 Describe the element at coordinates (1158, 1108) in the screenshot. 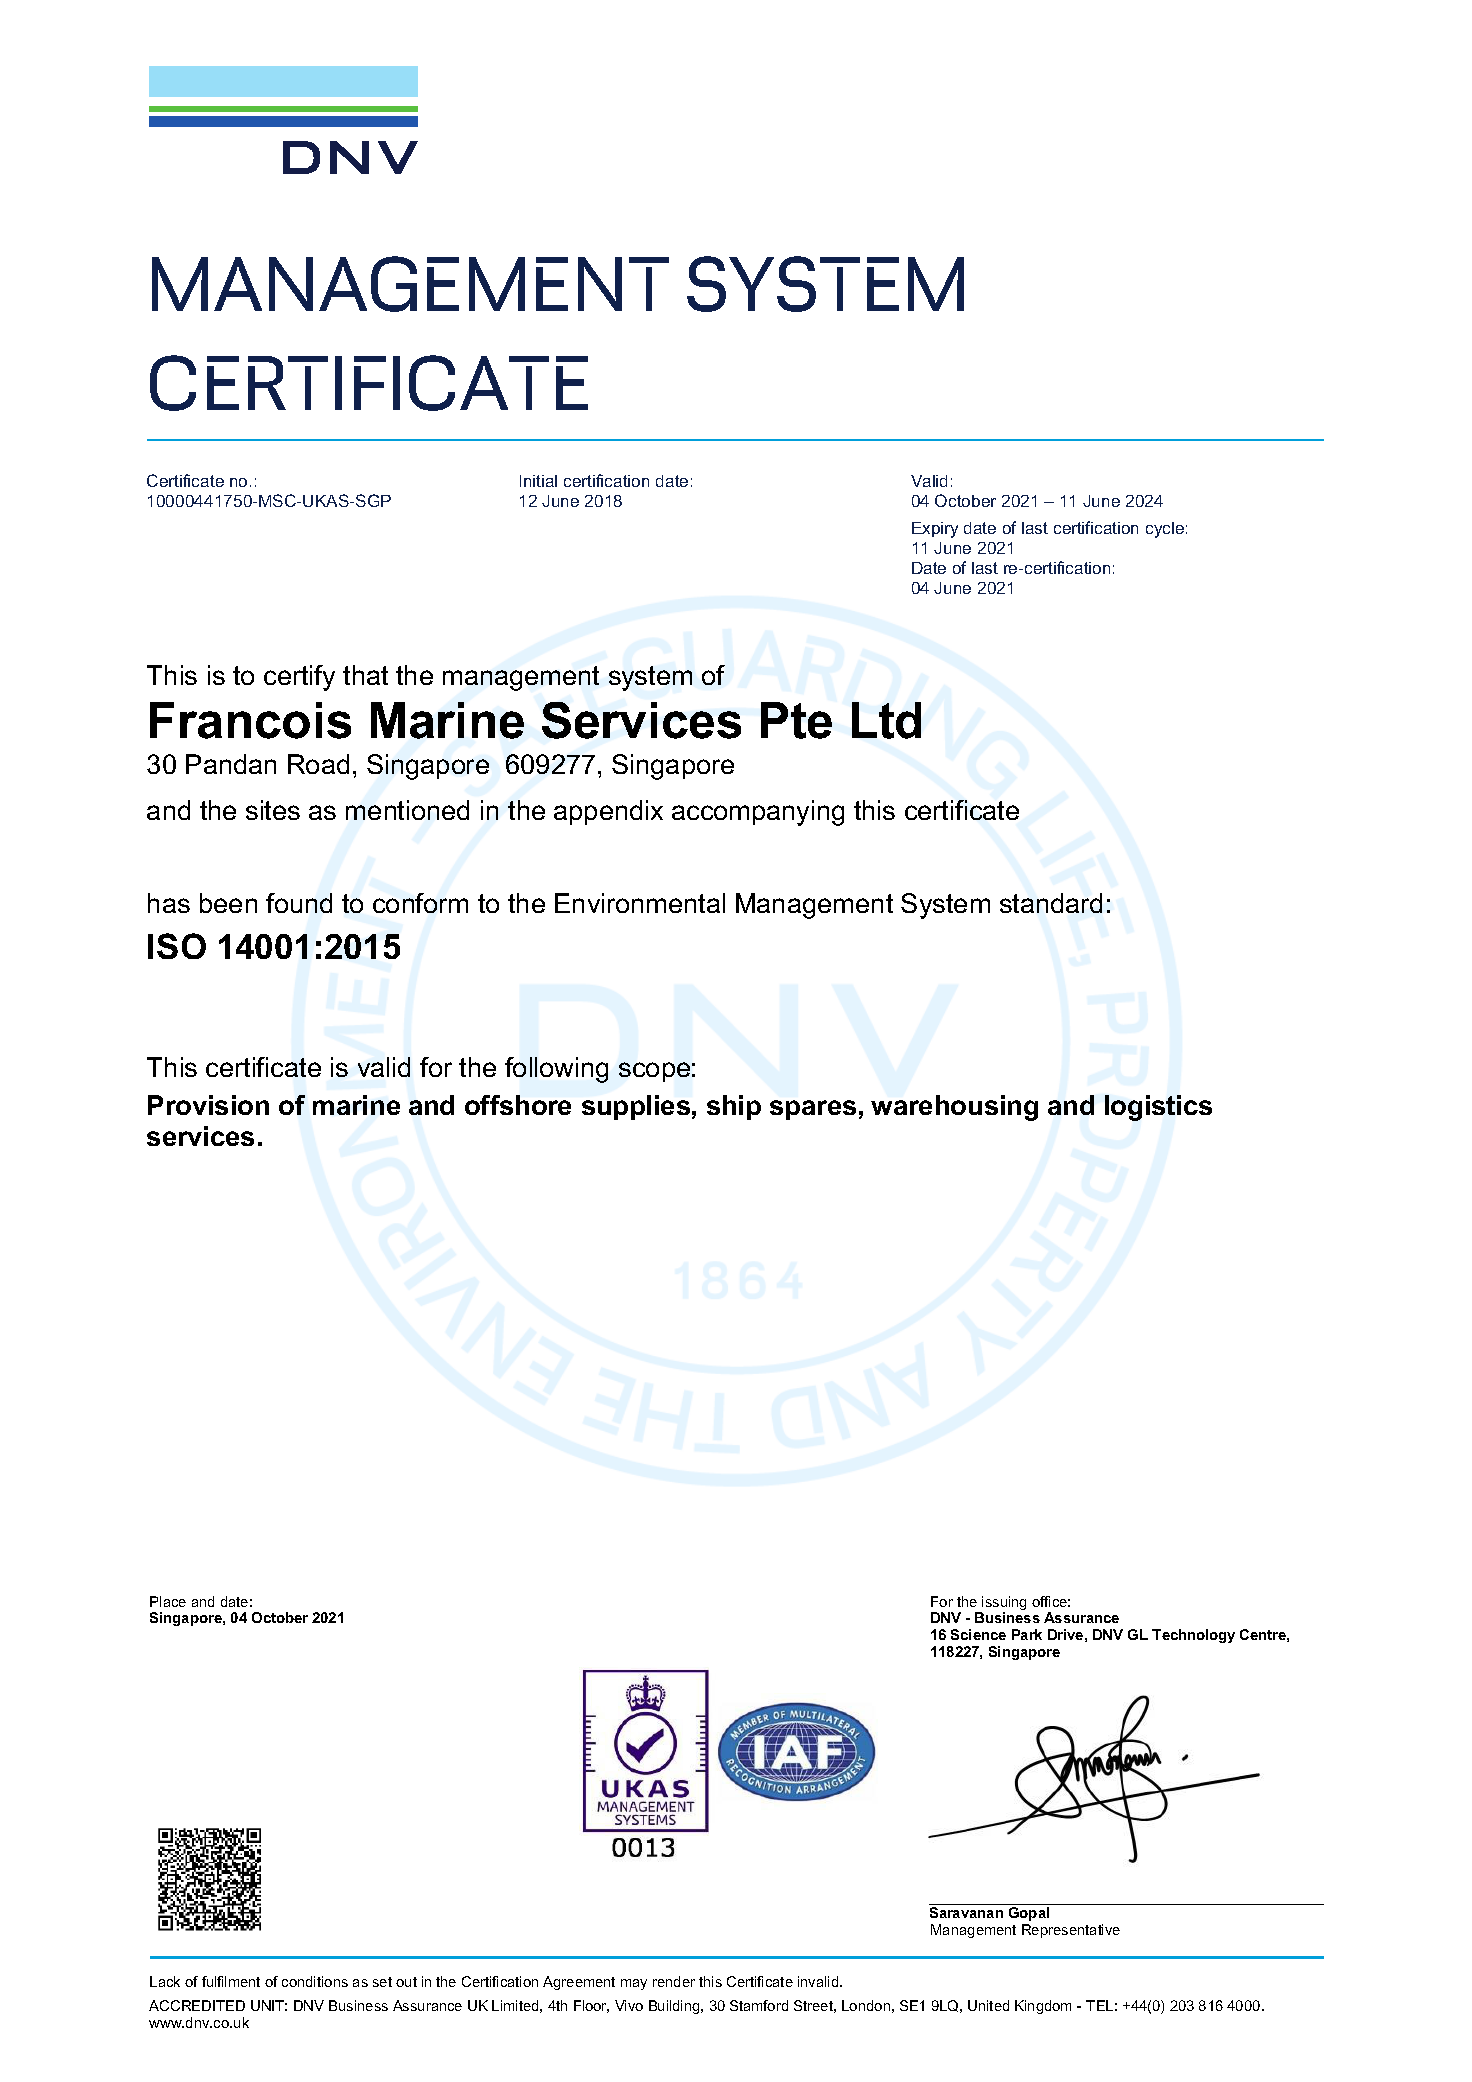

I see `logistics` at that location.
